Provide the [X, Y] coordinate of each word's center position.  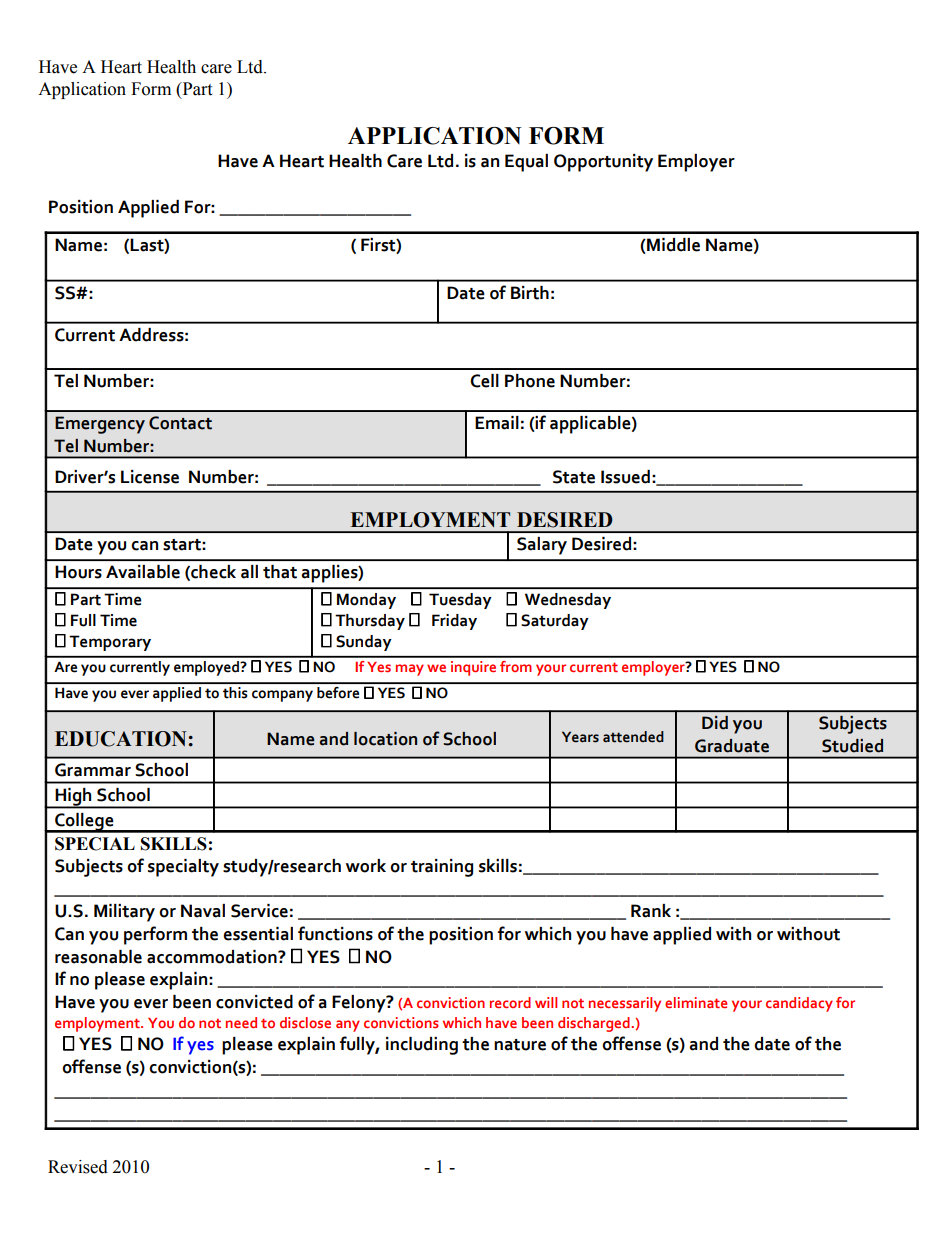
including [422, 1046]
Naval [203, 911]
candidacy [799, 1004]
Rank [651, 911]
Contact [180, 423]
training [442, 868]
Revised [78, 1167]
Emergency [100, 425]
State [574, 477]
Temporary [110, 643]
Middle [672, 245]
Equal [526, 163]
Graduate [732, 746]
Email [497, 423]
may [410, 670]
